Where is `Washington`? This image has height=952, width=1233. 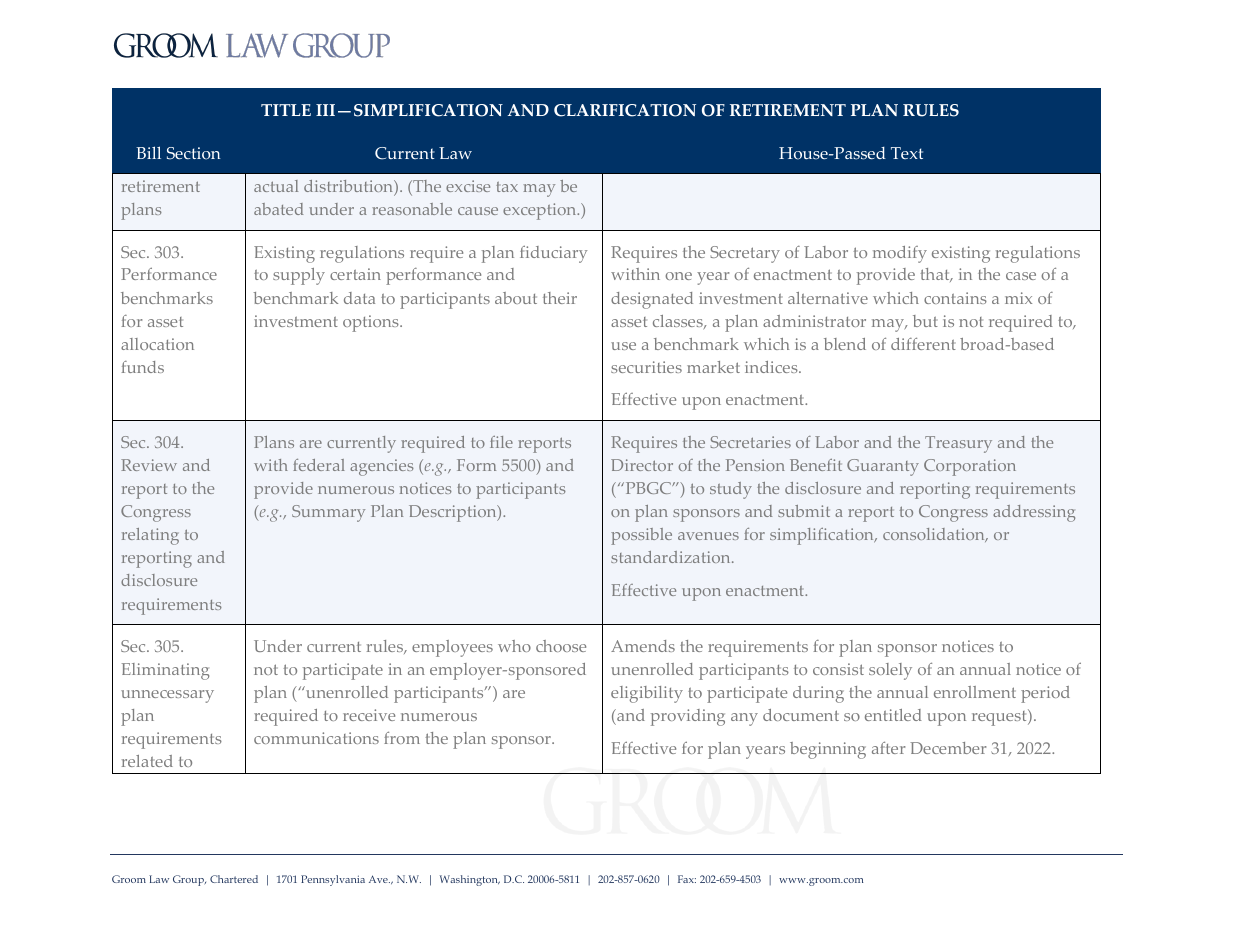
Washington is located at coordinates (470, 880).
